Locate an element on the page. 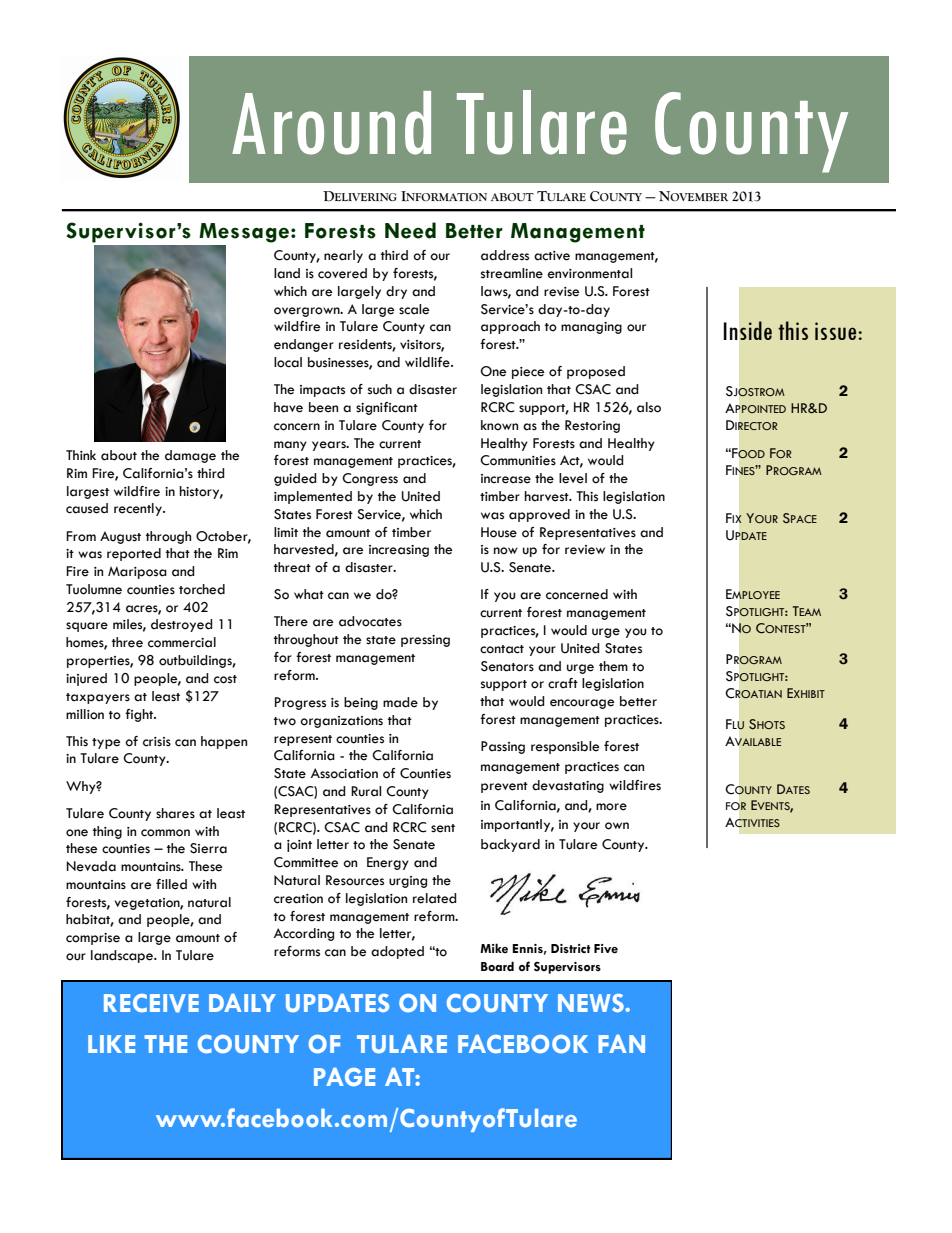  Message is located at coordinates (244, 233).
